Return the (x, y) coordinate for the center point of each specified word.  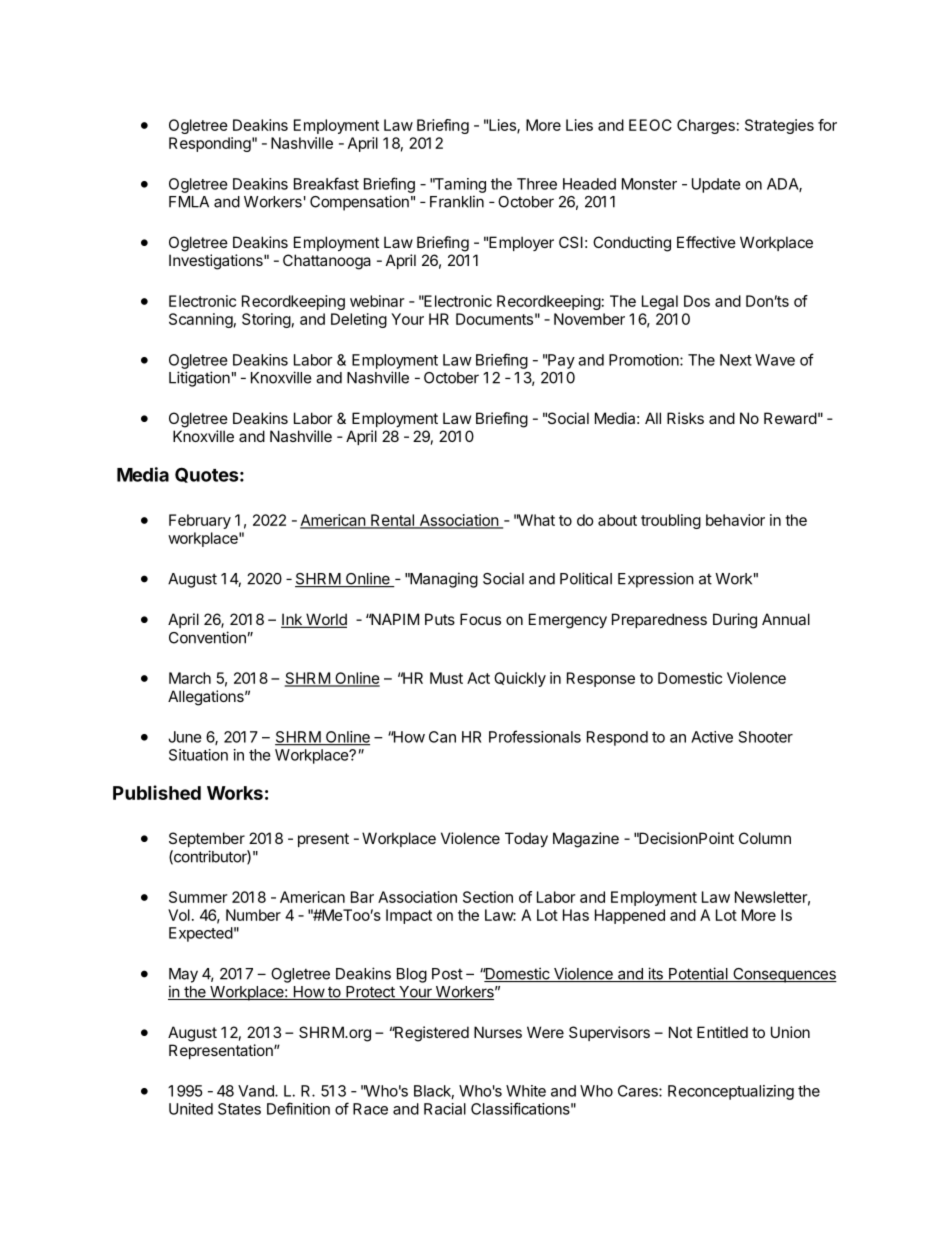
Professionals (535, 736)
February (200, 521)
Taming (459, 185)
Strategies (779, 126)
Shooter (766, 737)
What (536, 520)
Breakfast (326, 183)
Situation (198, 755)
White (526, 1091)
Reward (790, 418)
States (239, 1109)
